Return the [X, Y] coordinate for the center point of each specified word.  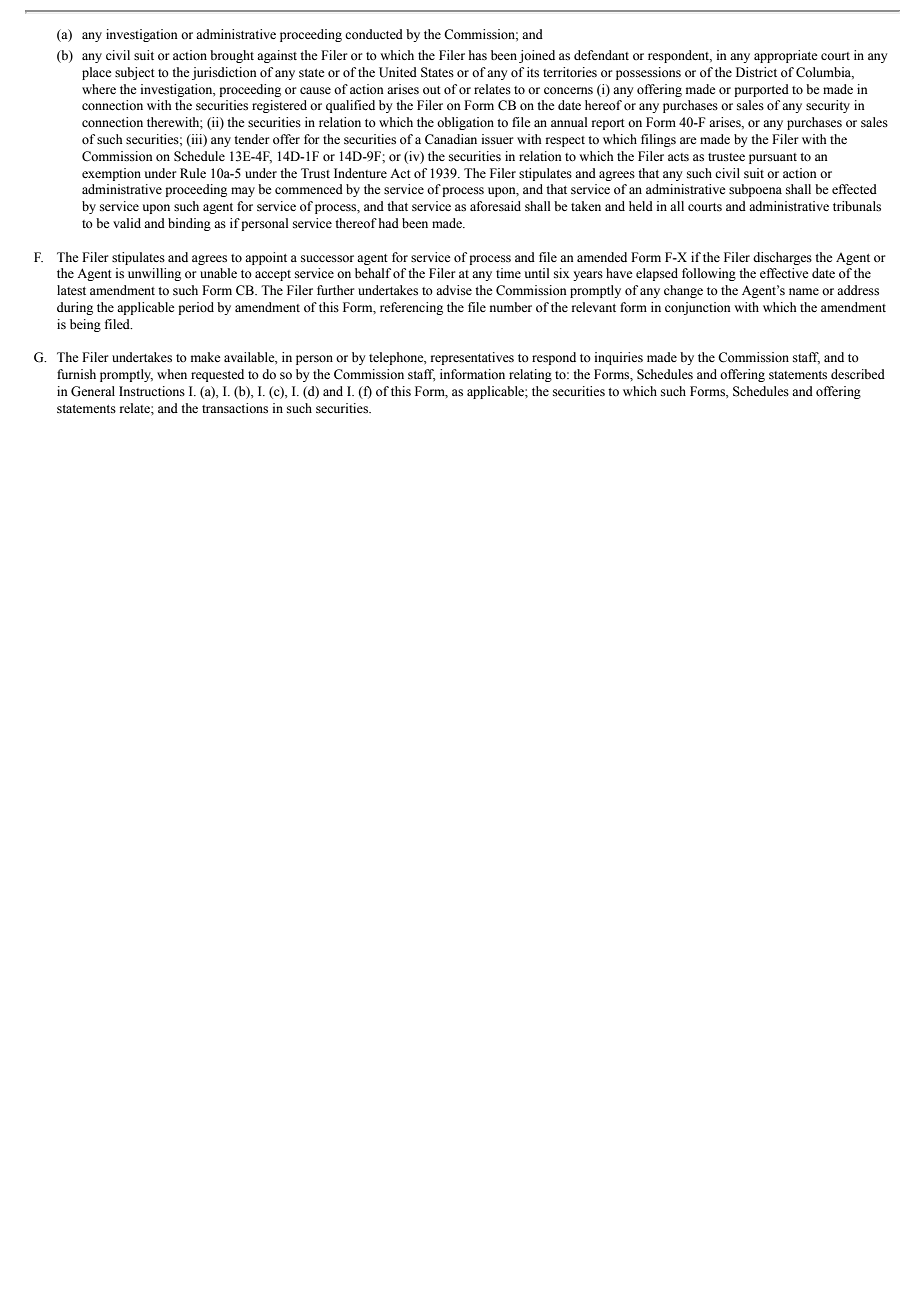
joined [537, 56]
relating [530, 375]
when [172, 374]
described [858, 374]
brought [232, 56]
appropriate [786, 56]
